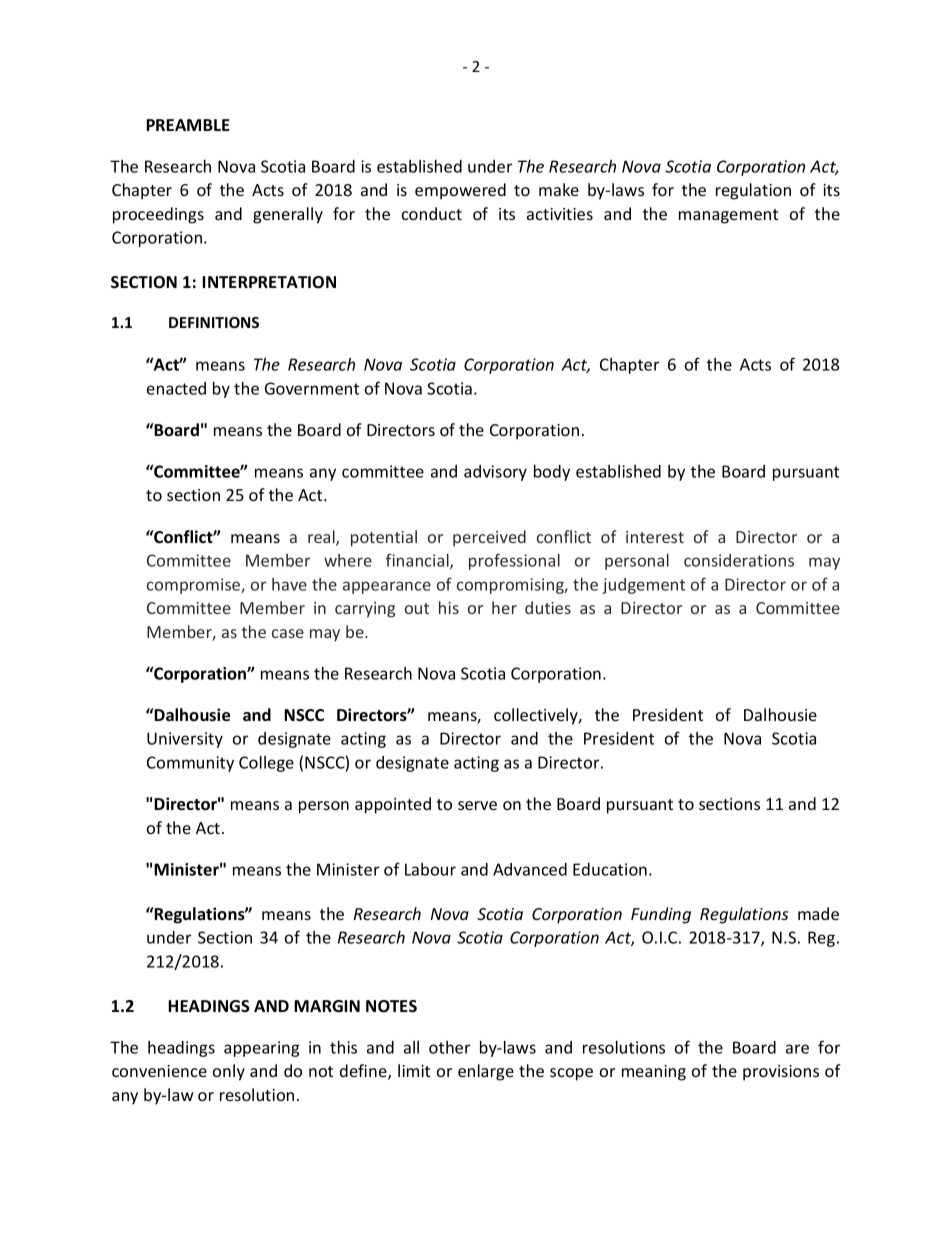  I want to click on enlarge, so click(486, 1072).
